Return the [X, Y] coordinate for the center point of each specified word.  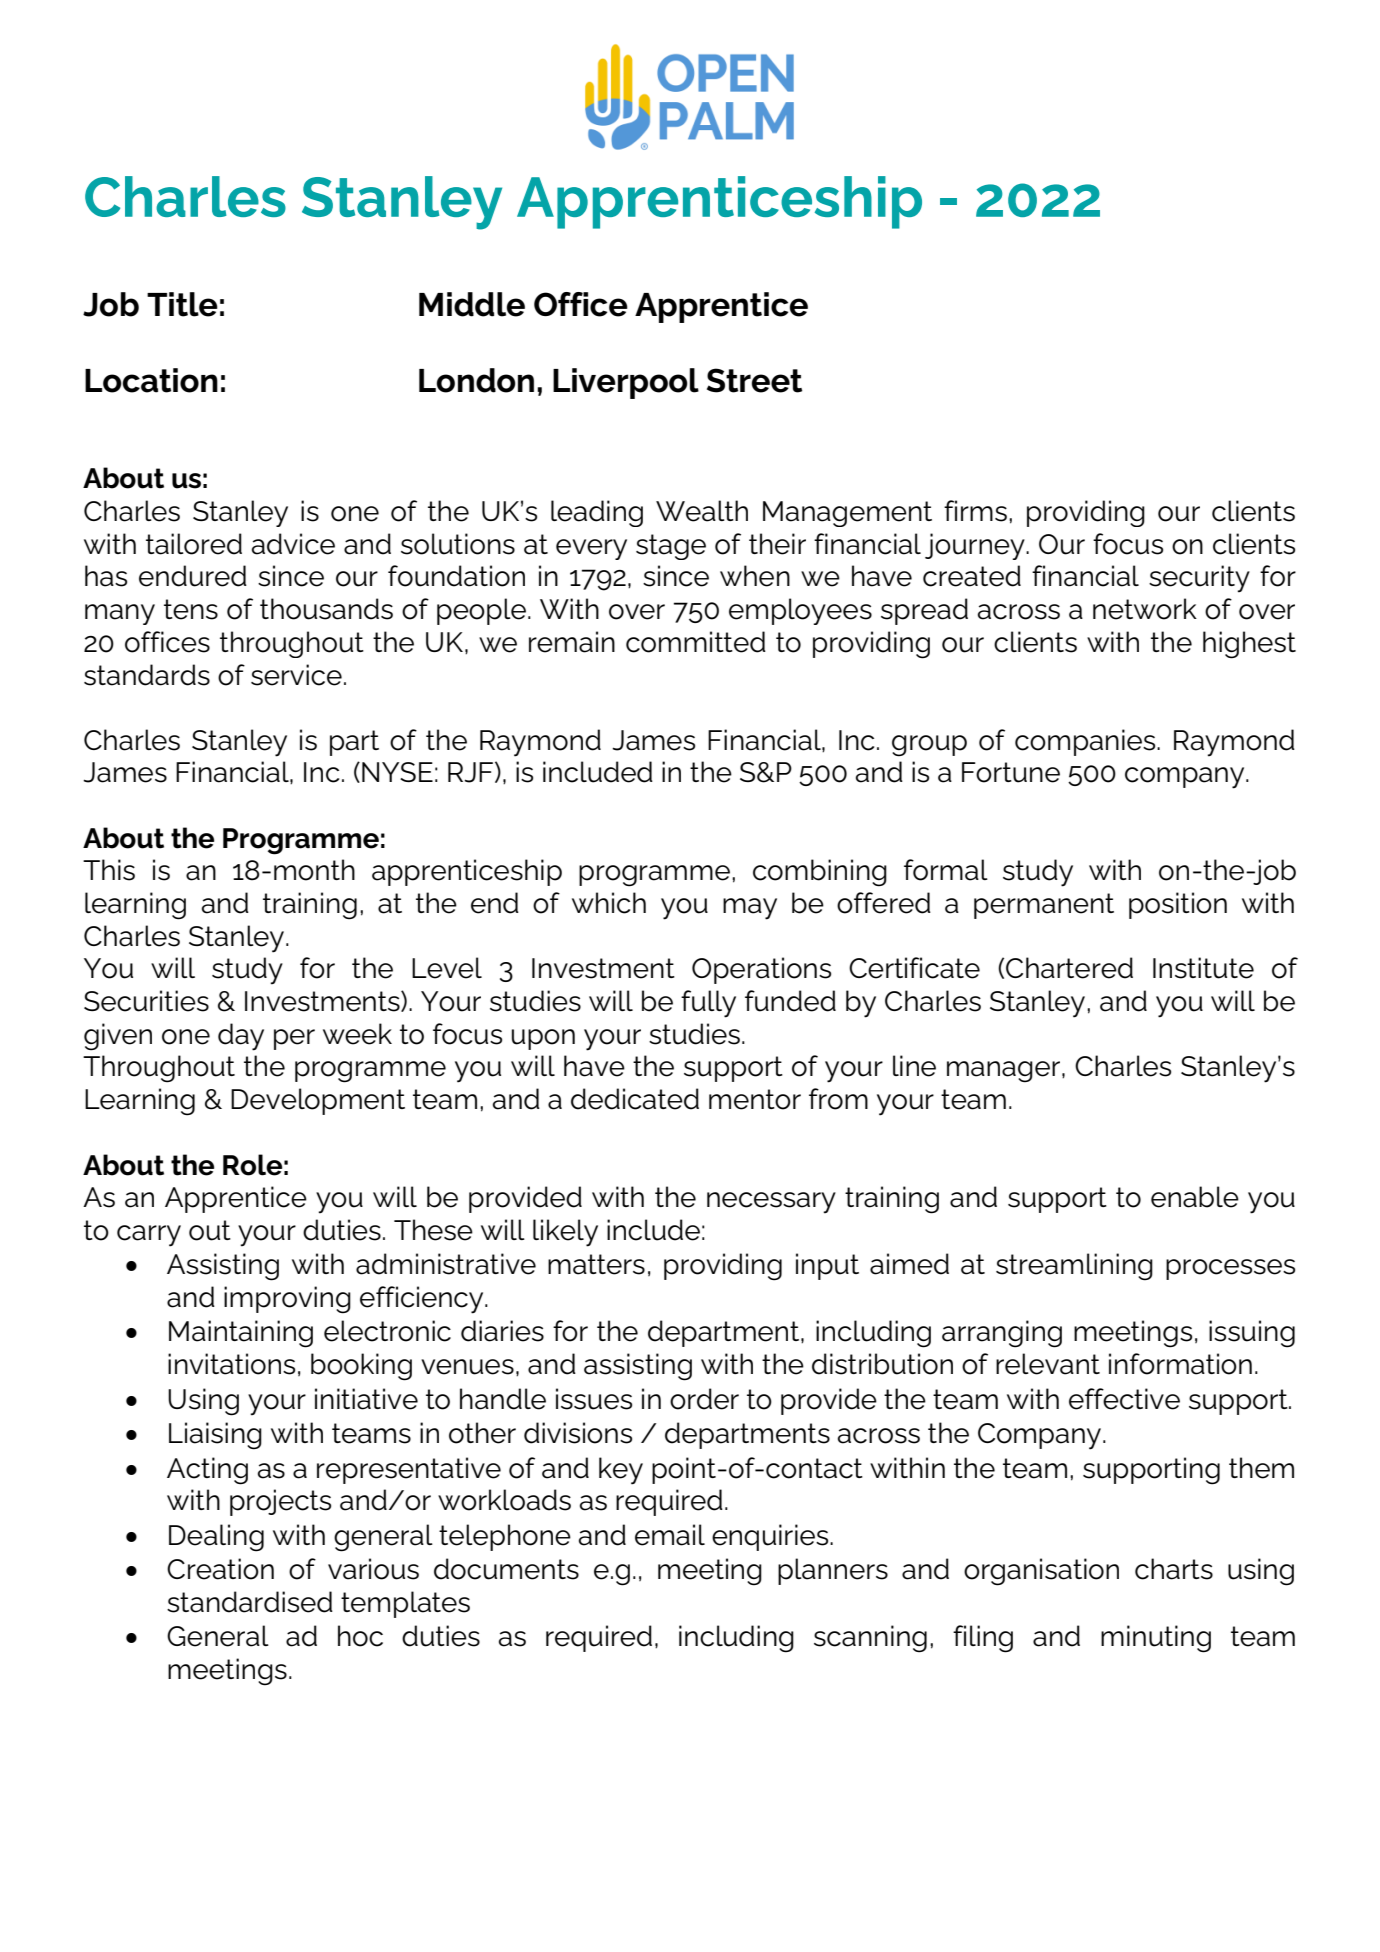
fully [708, 1004]
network [1145, 609]
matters [596, 1264]
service [296, 675]
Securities [146, 1001]
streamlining [1074, 1267]
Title [182, 304]
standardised [250, 1602]
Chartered [1069, 968]
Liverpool [626, 383]
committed [696, 642]
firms [975, 511]
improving [287, 1300]
